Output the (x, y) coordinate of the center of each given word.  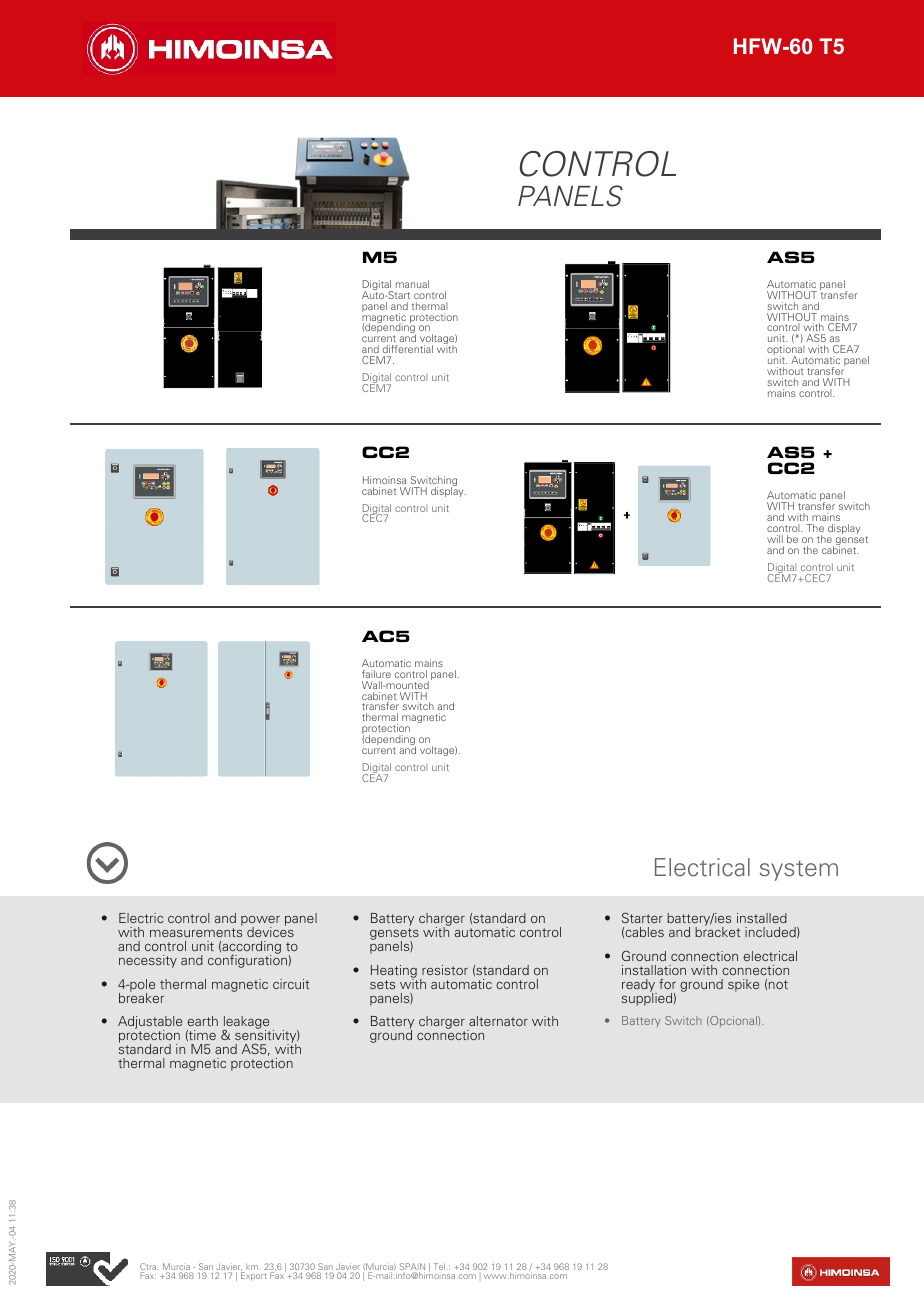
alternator (498, 1021)
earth (202, 1021)
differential (408, 349)
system (799, 870)
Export (254, 1275)
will (775, 539)
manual (412, 284)
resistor (445, 970)
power (260, 922)
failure (376, 674)
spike (743, 985)
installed (762, 918)
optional (787, 351)
